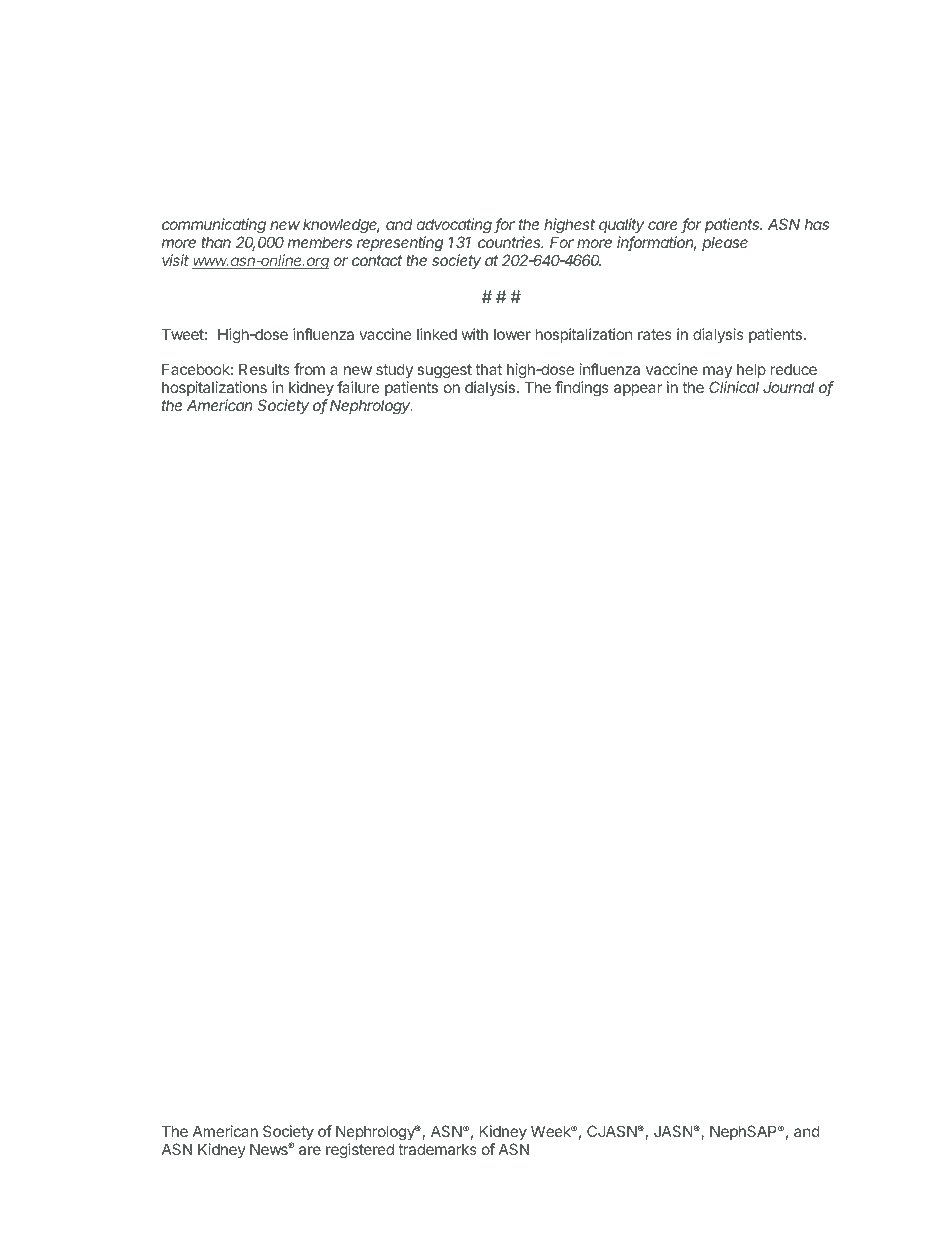  Describe the element at coordinates (717, 374) in the page. I see `may` at that location.
